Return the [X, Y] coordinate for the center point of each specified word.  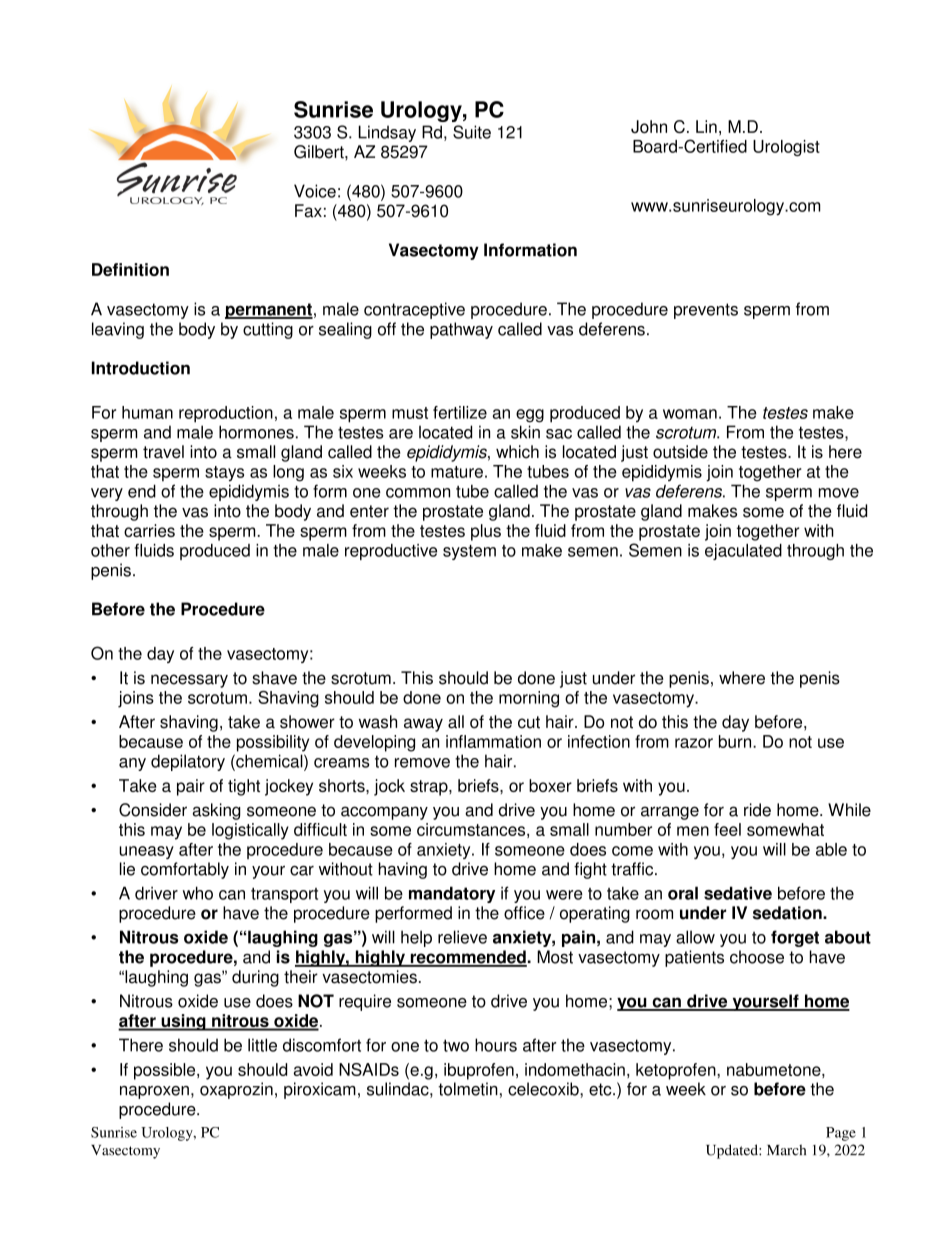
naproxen [154, 1092]
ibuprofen [479, 1071]
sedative [738, 893]
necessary [189, 681]
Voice [315, 191]
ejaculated [743, 552]
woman [690, 414]
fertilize [460, 412]
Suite [472, 132]
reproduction [226, 414]
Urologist [786, 148]
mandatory [452, 894]
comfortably [185, 870]
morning [529, 699]
